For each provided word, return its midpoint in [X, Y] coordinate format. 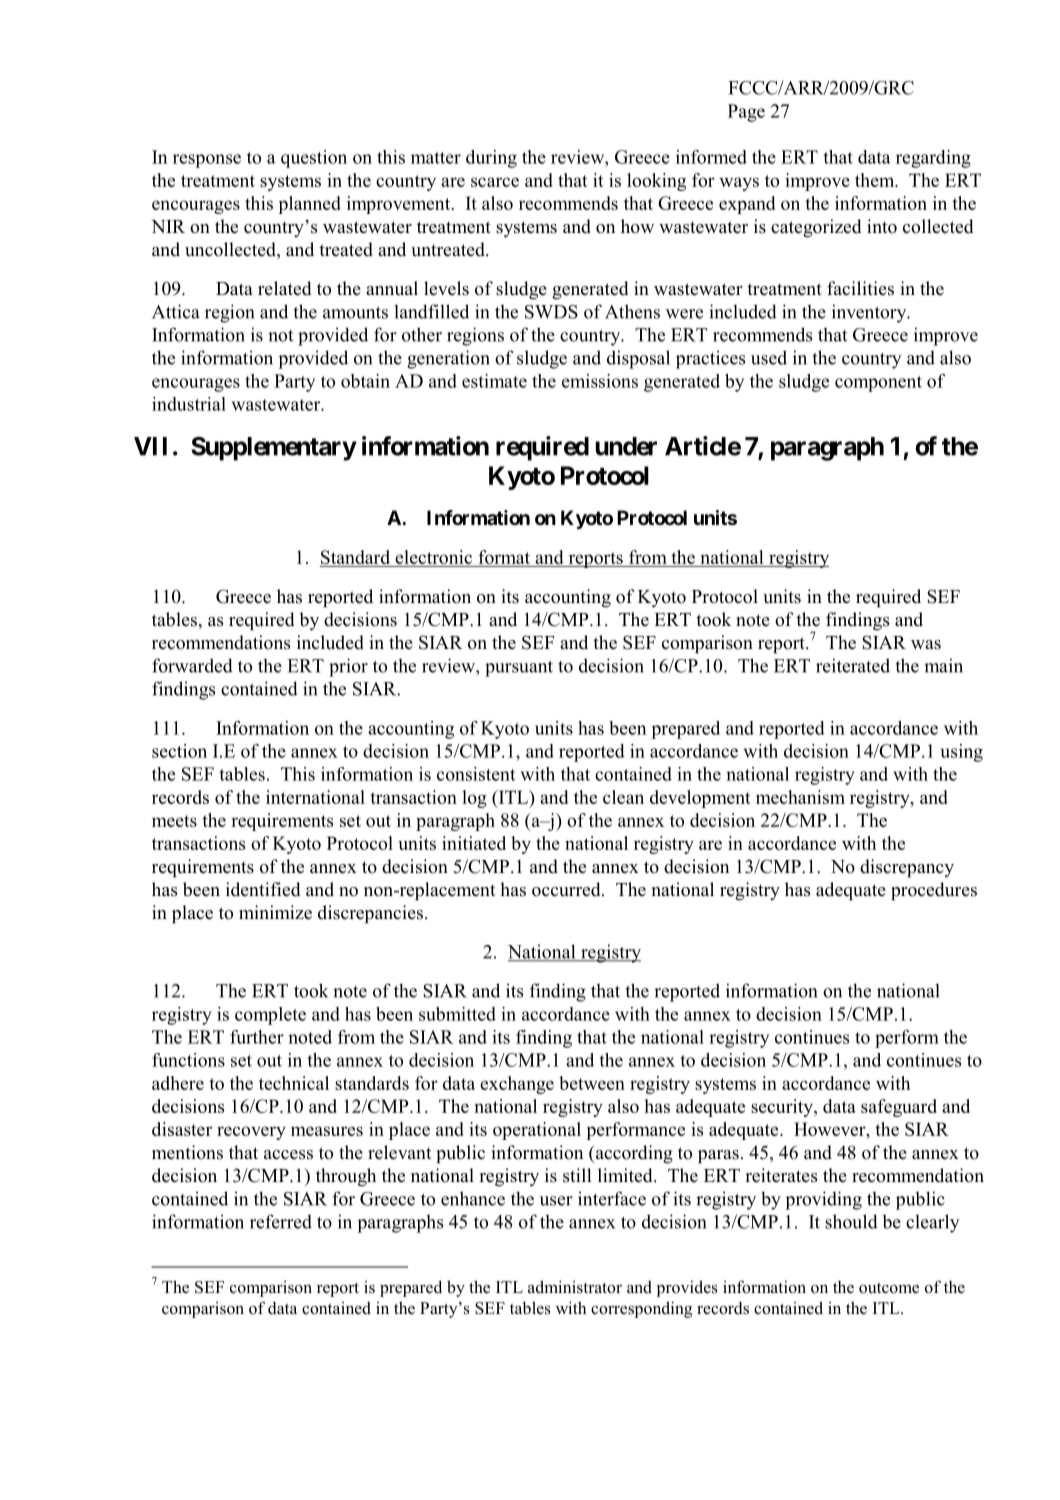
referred [281, 1221]
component [878, 384]
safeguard [899, 1108]
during [491, 159]
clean [623, 797]
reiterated [853, 665]
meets [174, 821]
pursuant [519, 669]
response [207, 161]
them [876, 180]
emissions [600, 381]
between [592, 1083]
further [257, 1037]
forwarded [192, 665]
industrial [189, 404]
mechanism [800, 797]
